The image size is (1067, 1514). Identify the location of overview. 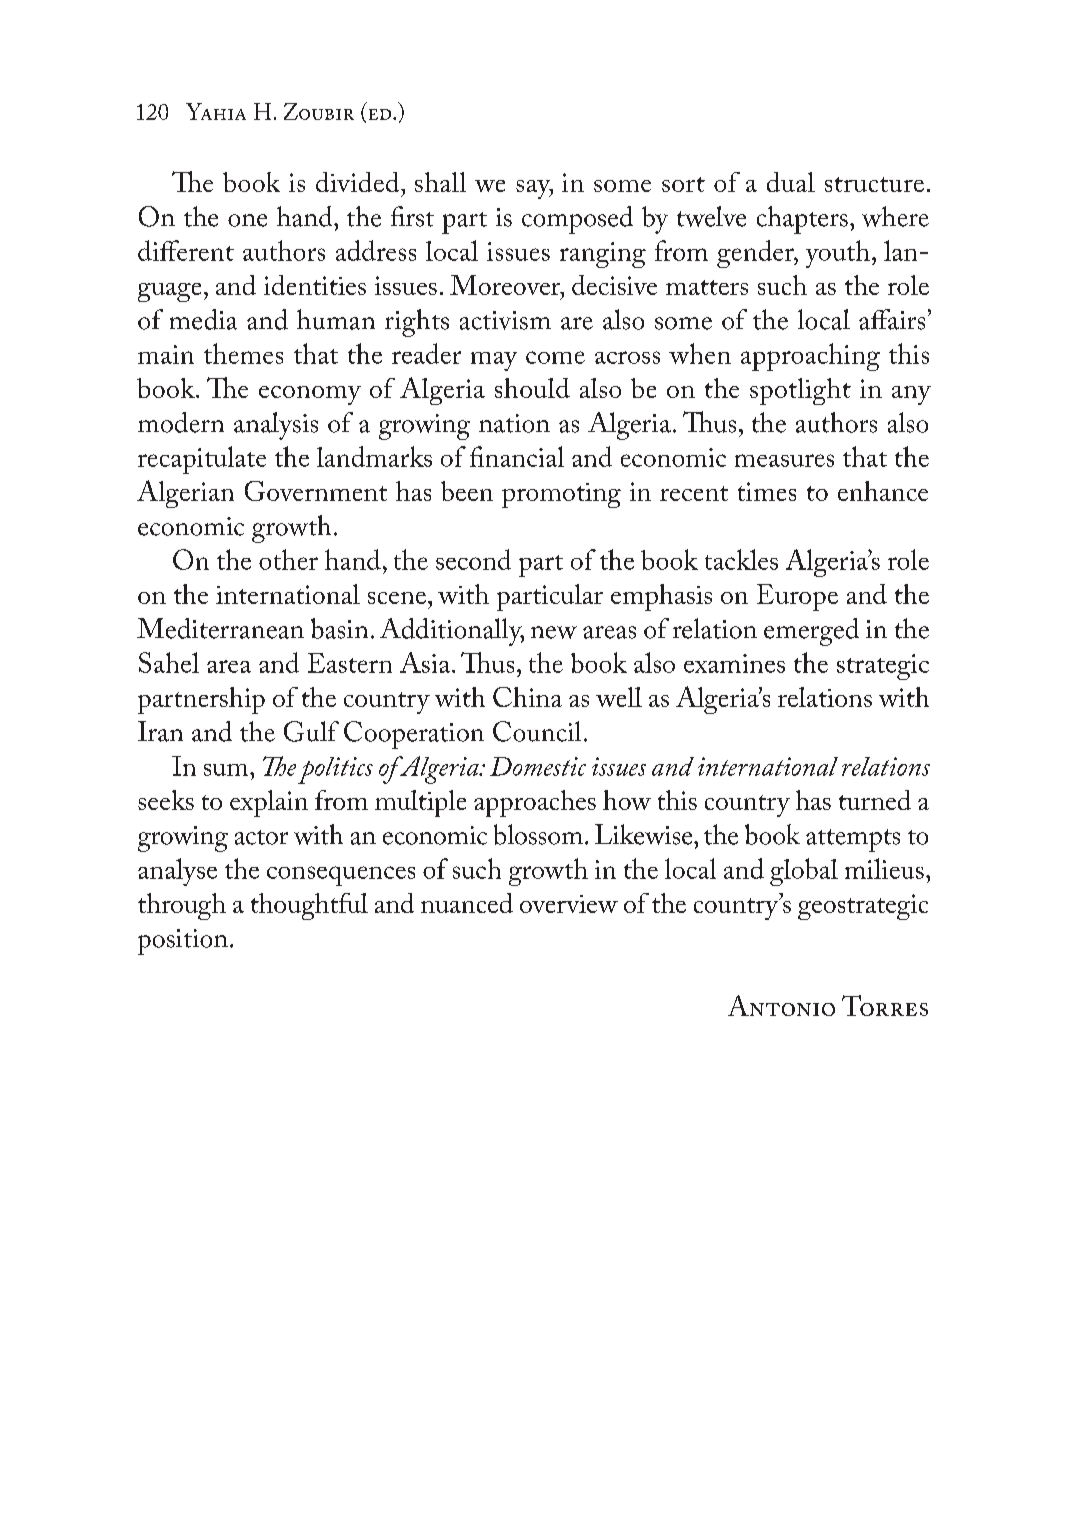
(569, 904).
